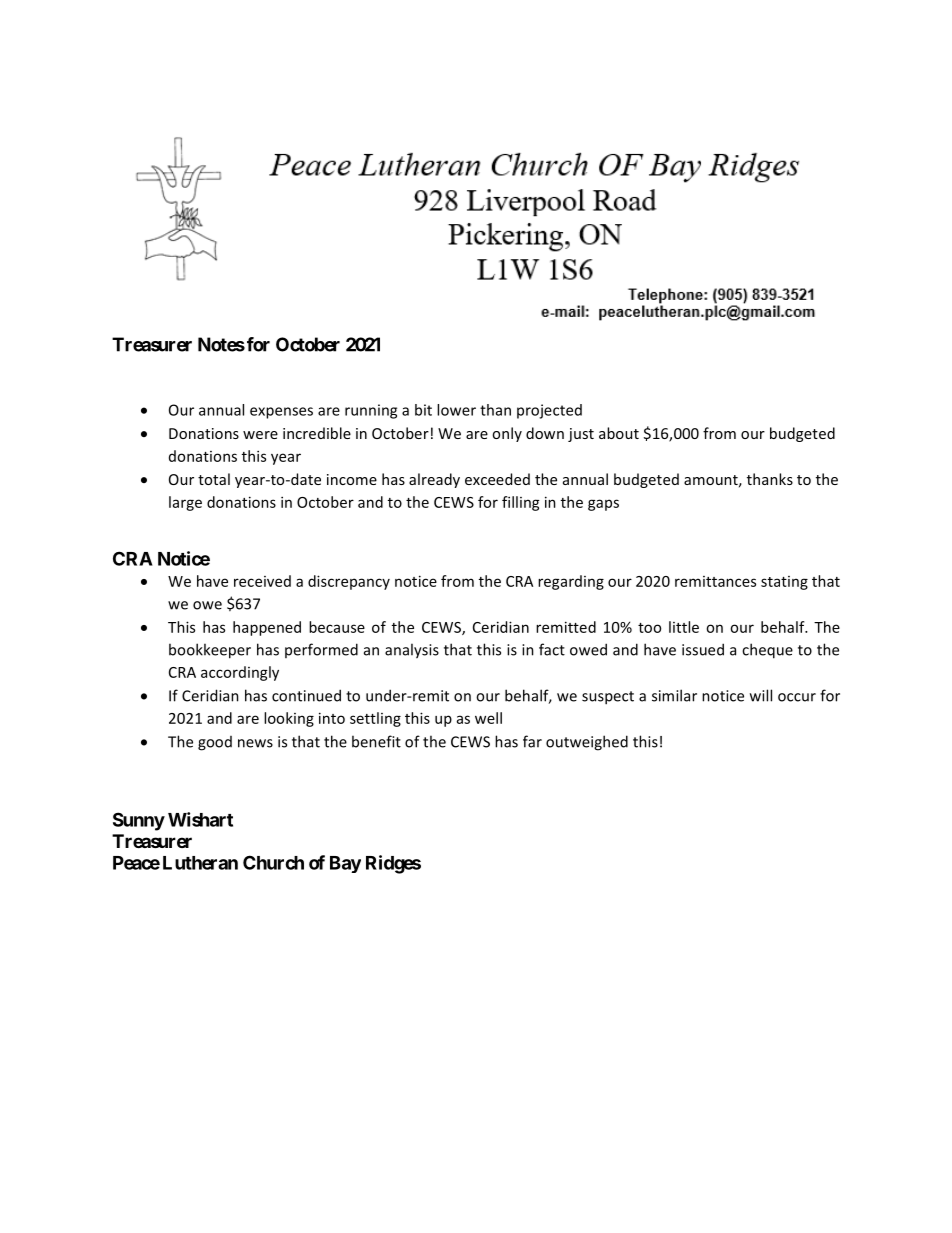 The image size is (952, 1233). What do you see at coordinates (345, 864) in the screenshot?
I see `Bay` at bounding box center [345, 864].
